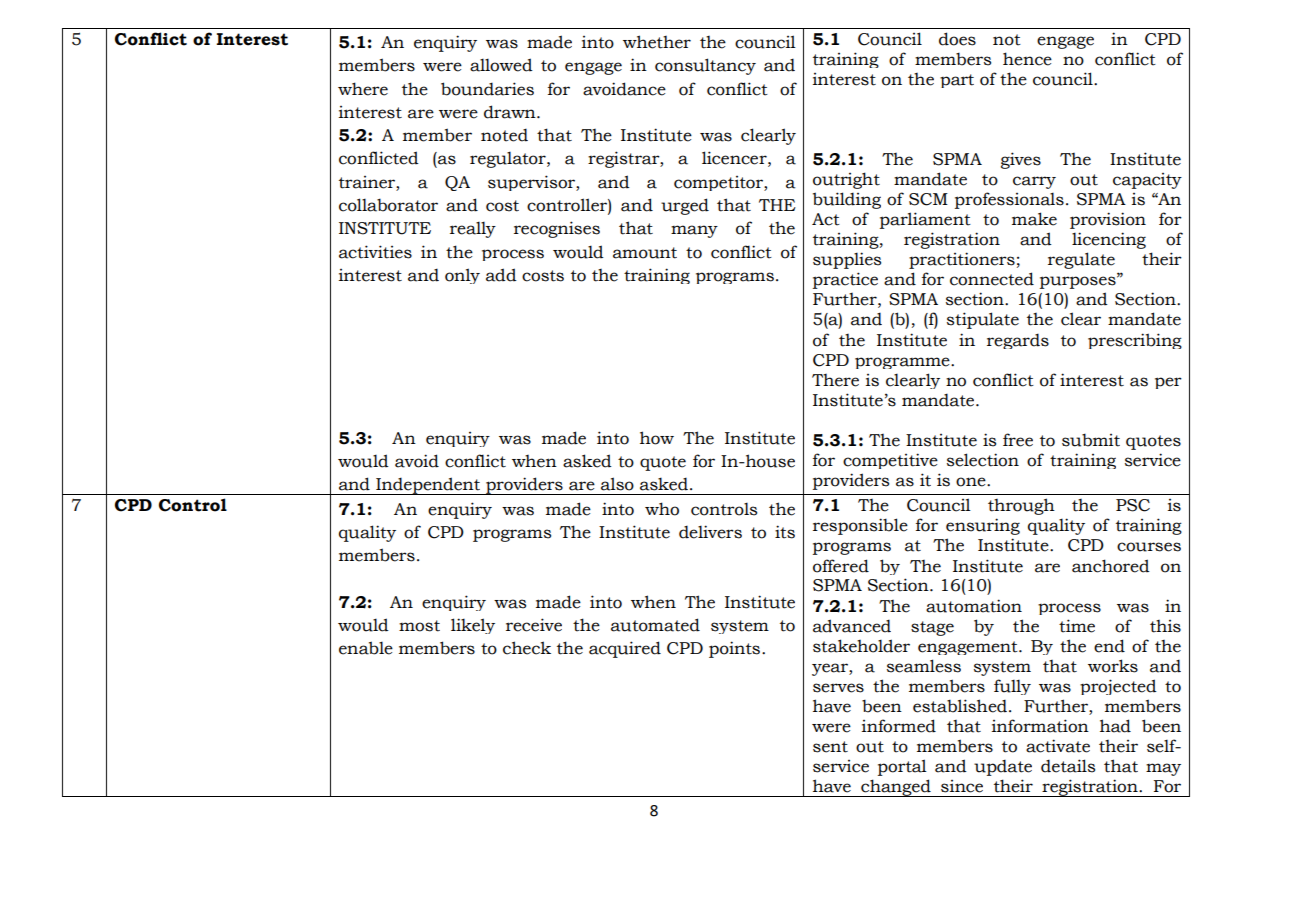 This screenshot has width=1308, height=924. I want to click on likely, so click(473, 626).
